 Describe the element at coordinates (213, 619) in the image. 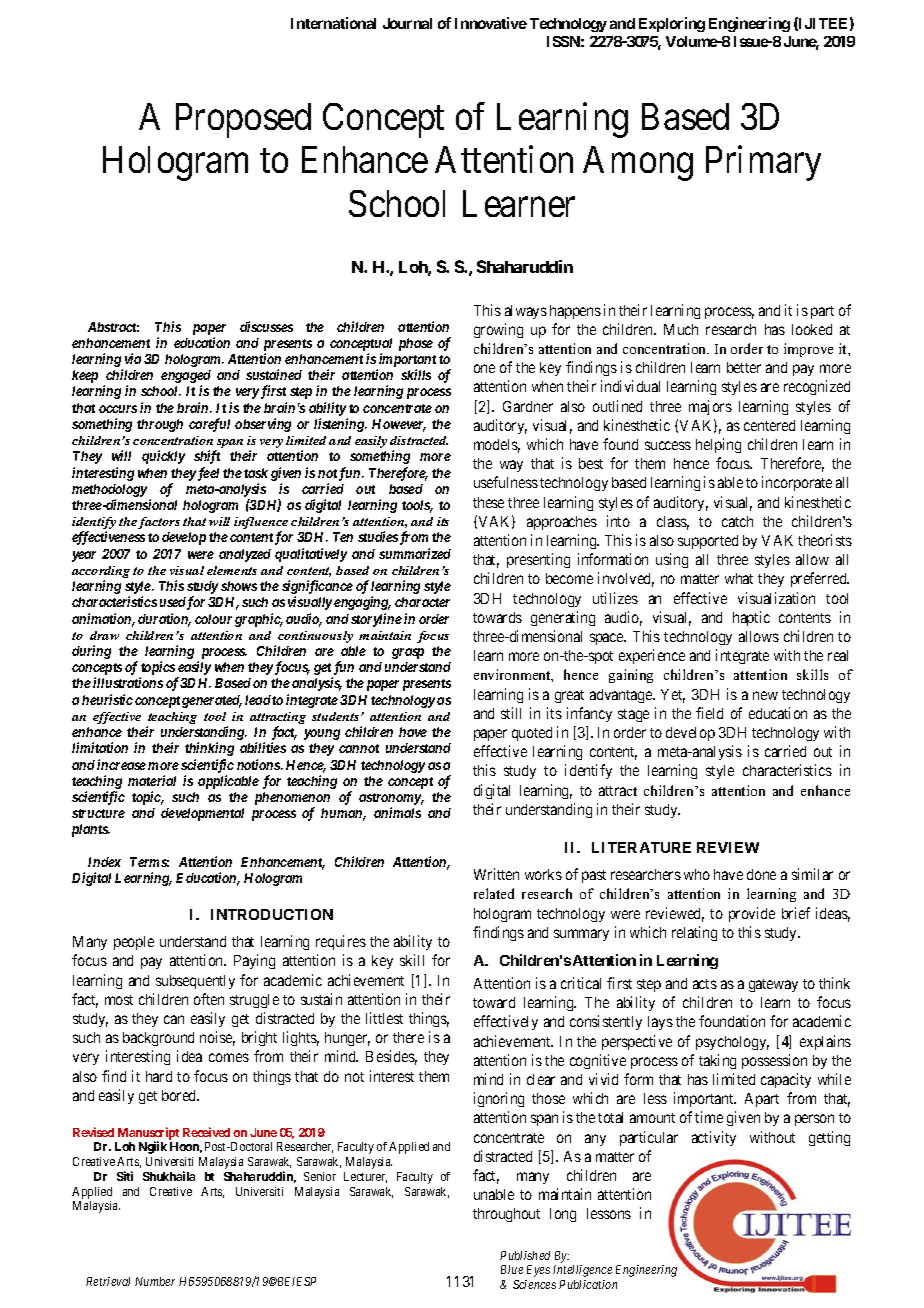

I see `colour` at that location.
